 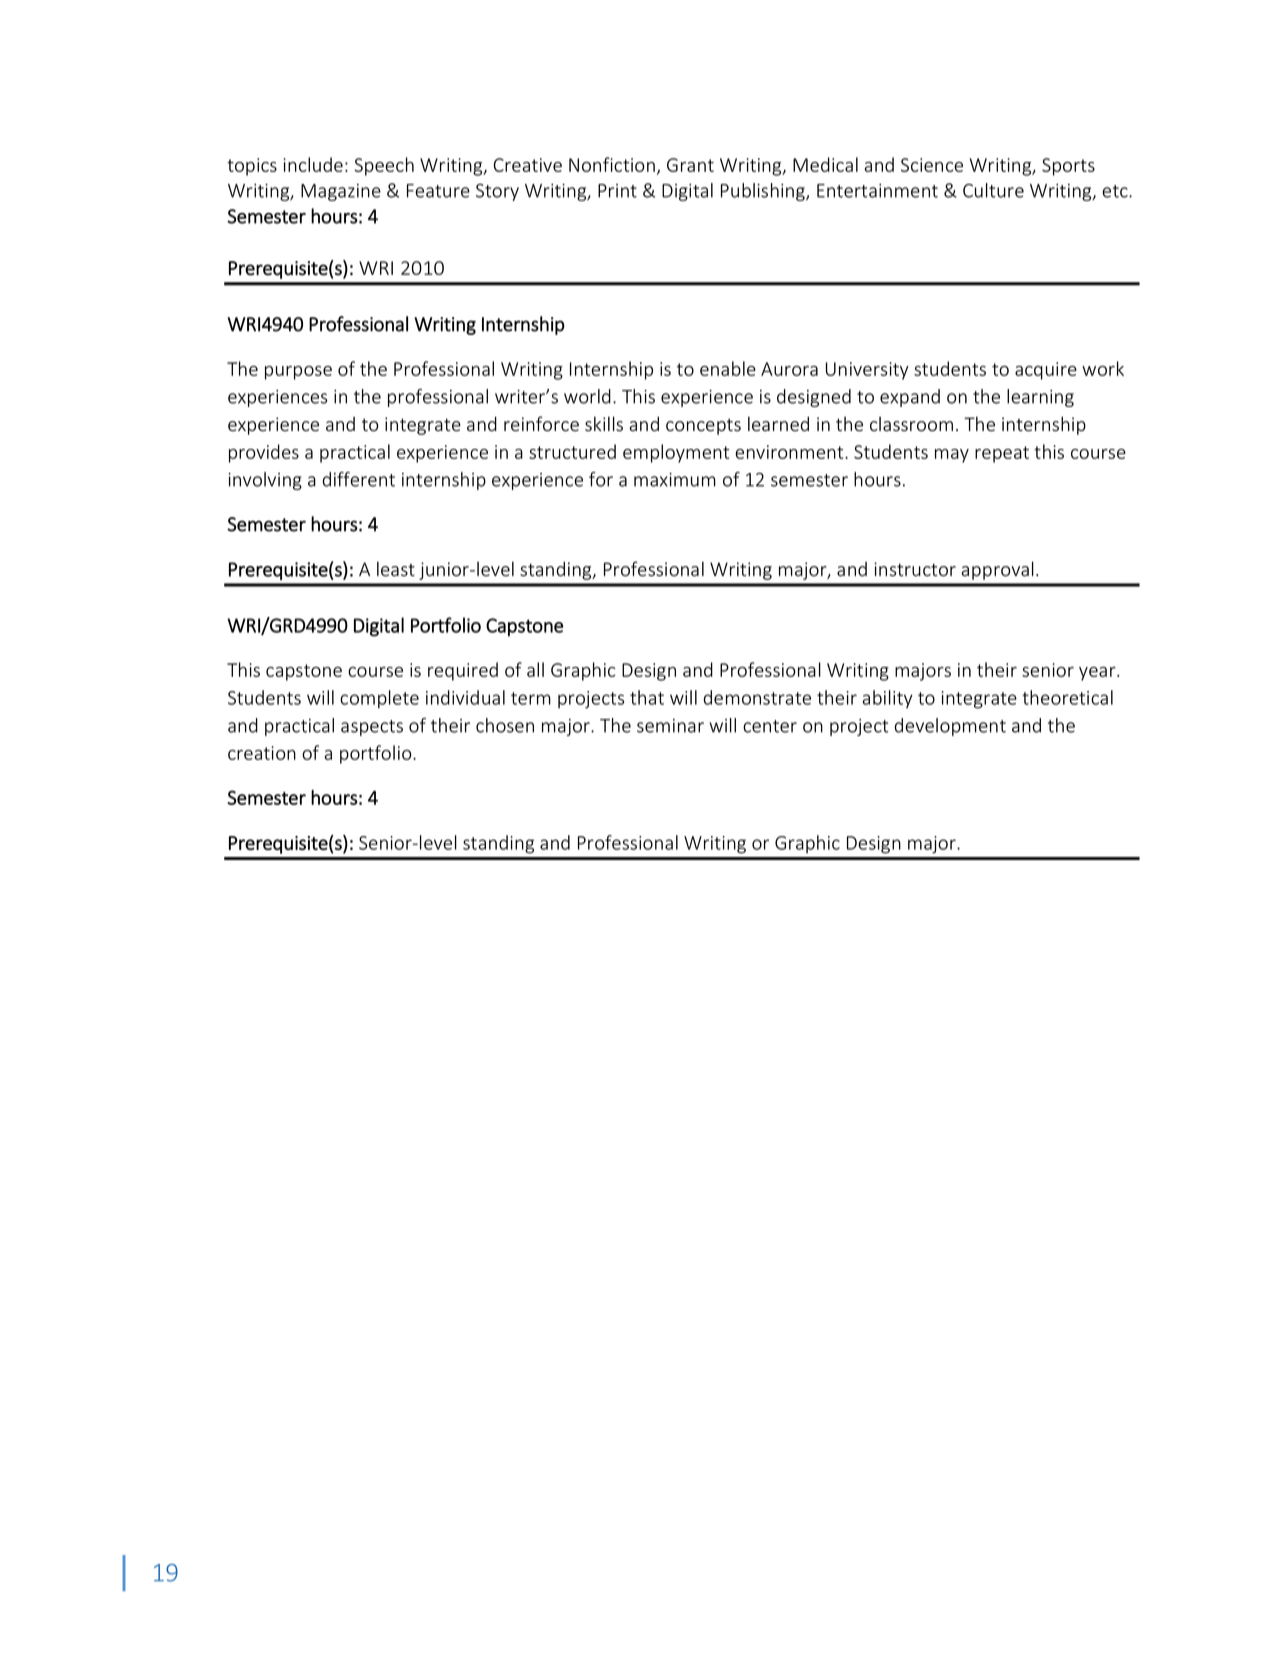 I want to click on maximum, so click(x=675, y=480).
